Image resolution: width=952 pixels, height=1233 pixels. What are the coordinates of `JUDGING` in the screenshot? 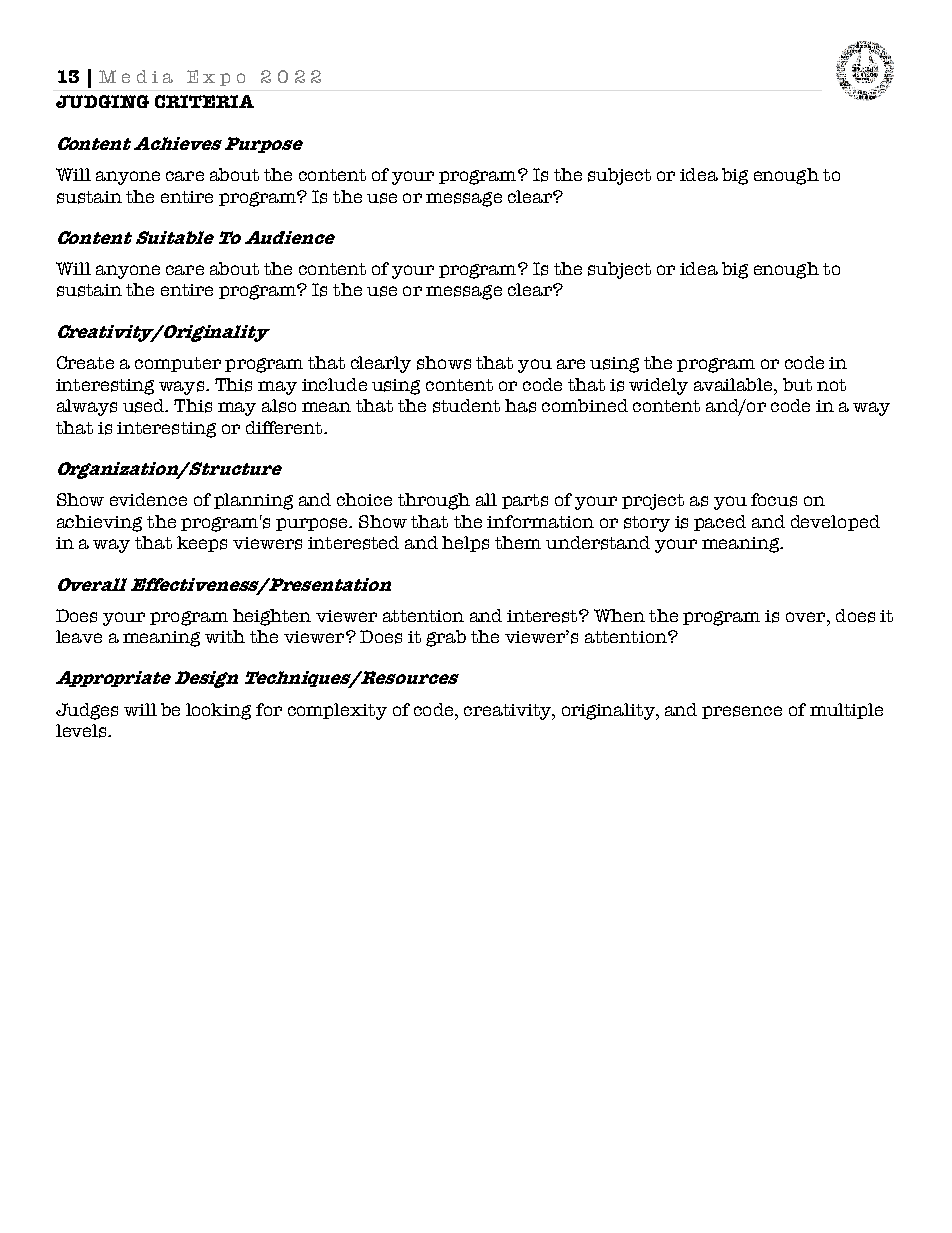 It's located at (102, 101).
